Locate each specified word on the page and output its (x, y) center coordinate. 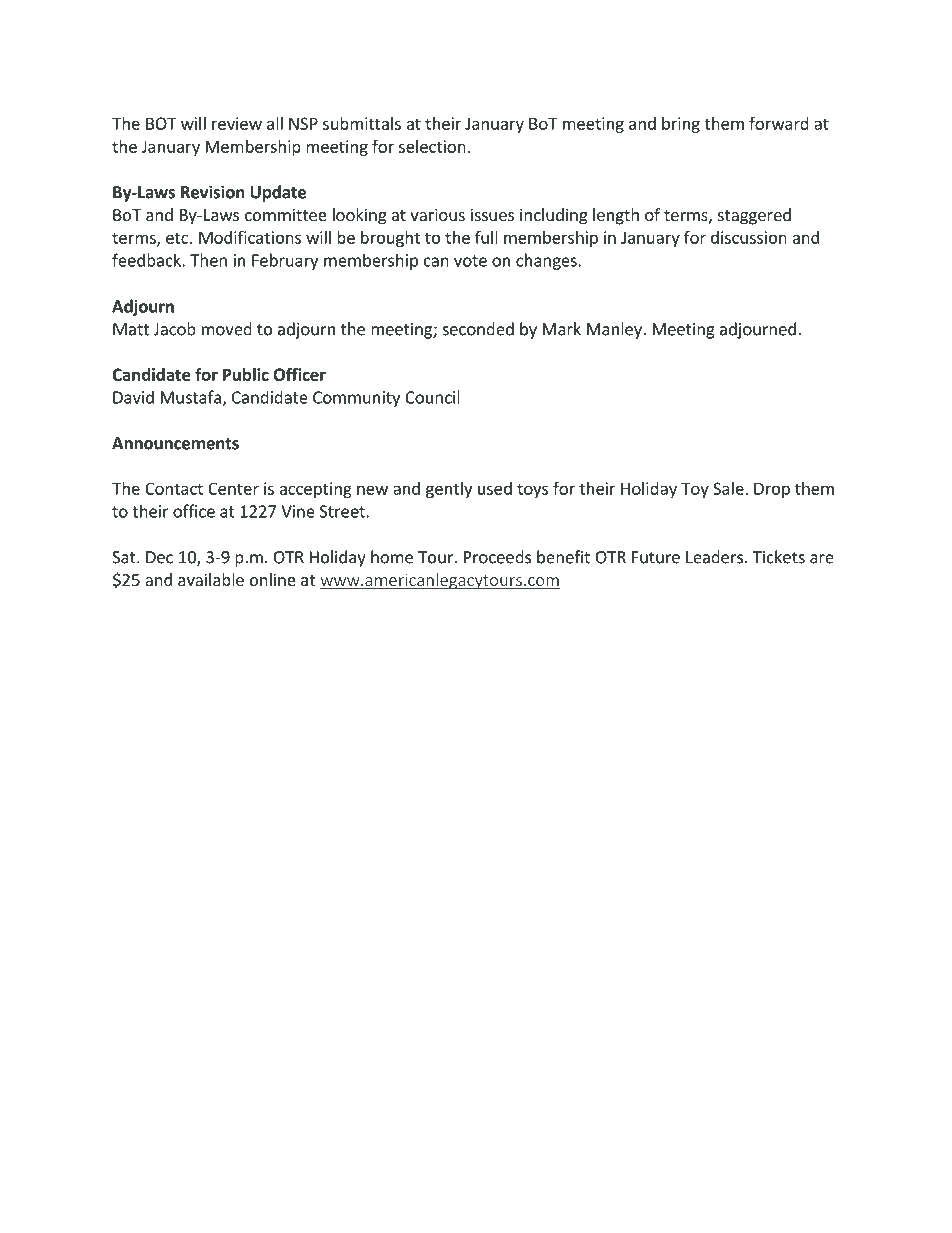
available (211, 579)
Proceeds (497, 557)
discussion (749, 237)
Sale (729, 488)
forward (779, 123)
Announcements (175, 443)
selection (432, 146)
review (237, 123)
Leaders (714, 557)
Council (432, 397)
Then (208, 260)
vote (470, 261)
